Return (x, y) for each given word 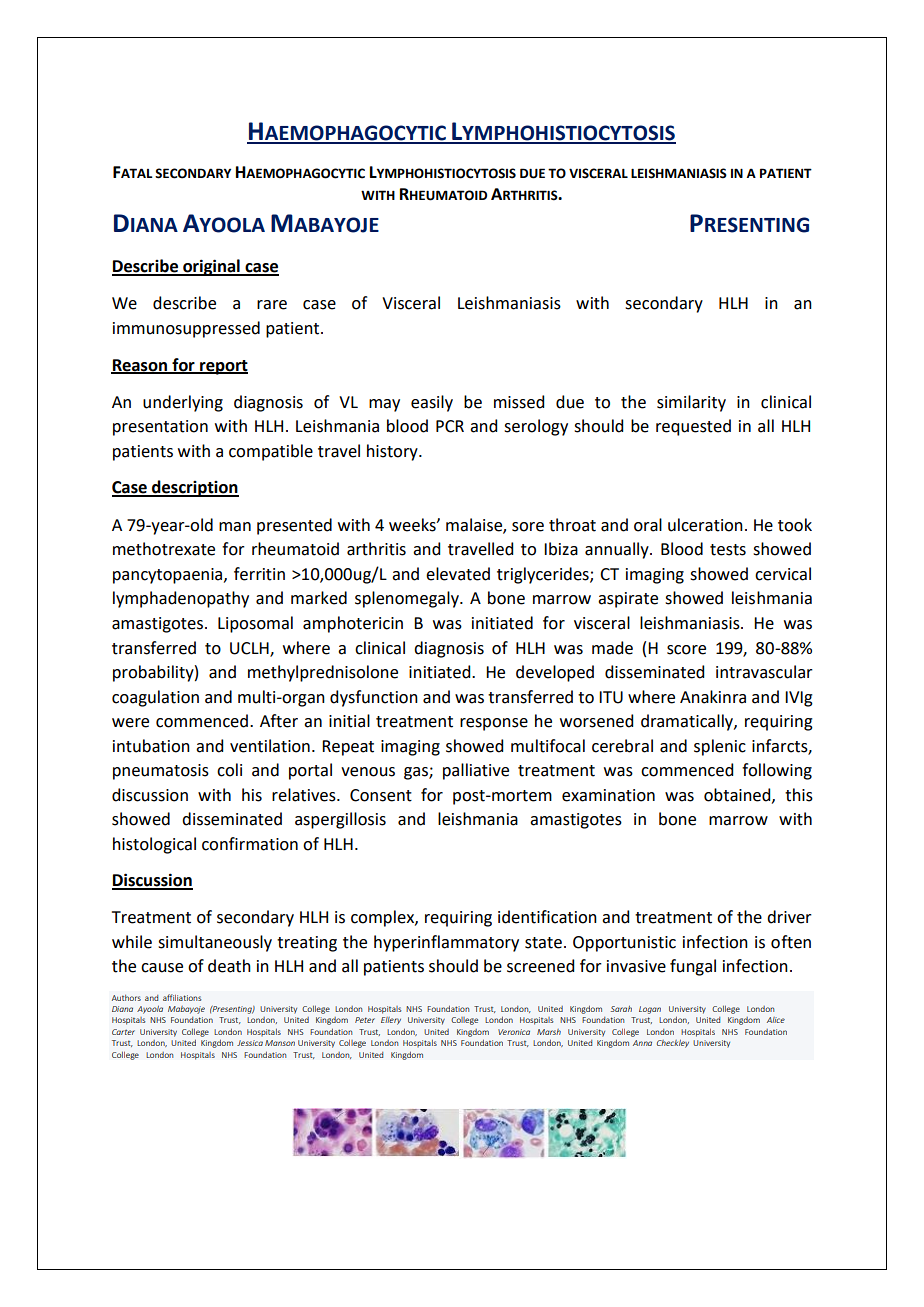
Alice (776, 1020)
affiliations (182, 997)
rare (272, 305)
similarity (691, 403)
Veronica (514, 1032)
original (211, 267)
